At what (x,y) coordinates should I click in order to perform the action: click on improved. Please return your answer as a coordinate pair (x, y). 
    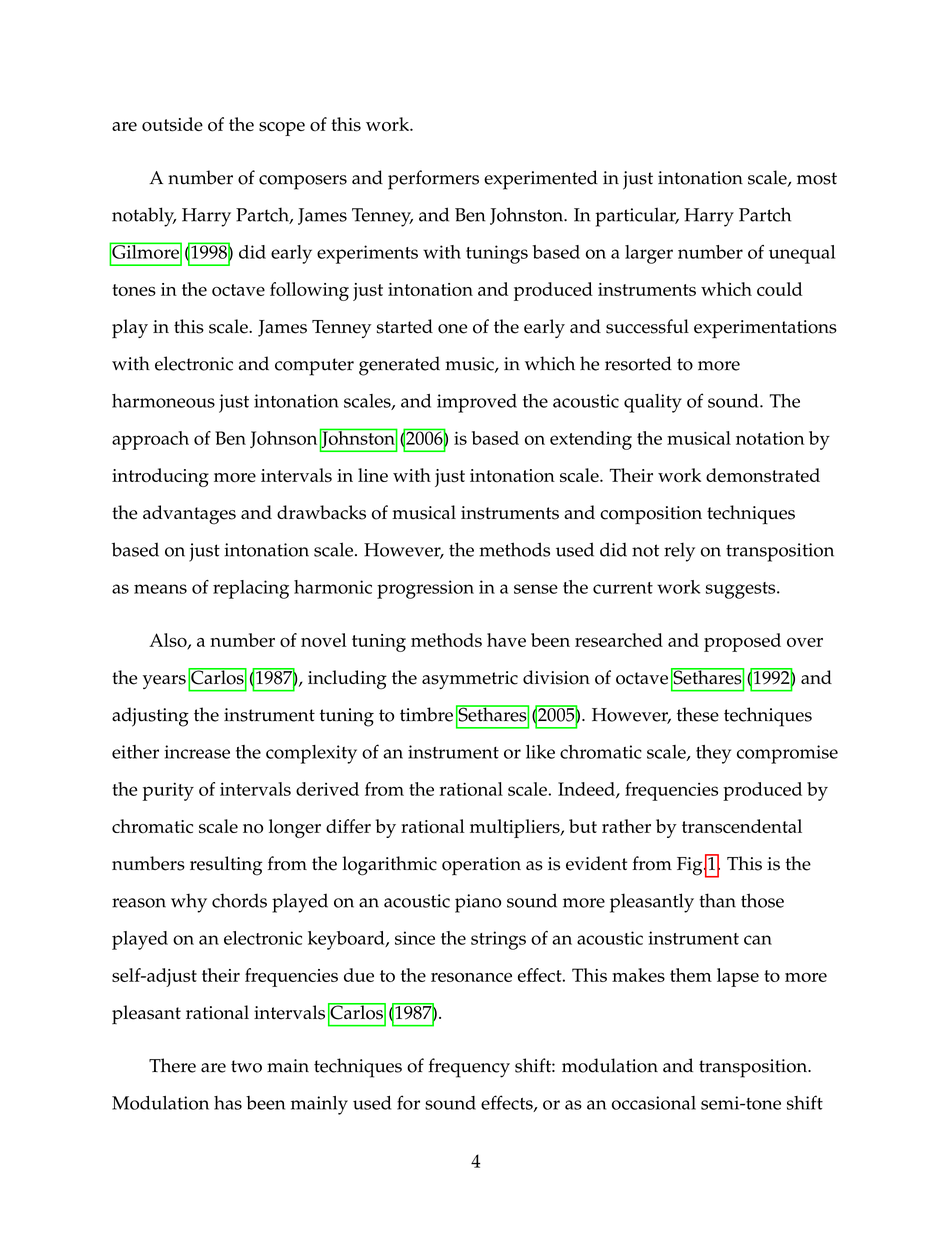
    Looking at the image, I should click on (477, 403).
